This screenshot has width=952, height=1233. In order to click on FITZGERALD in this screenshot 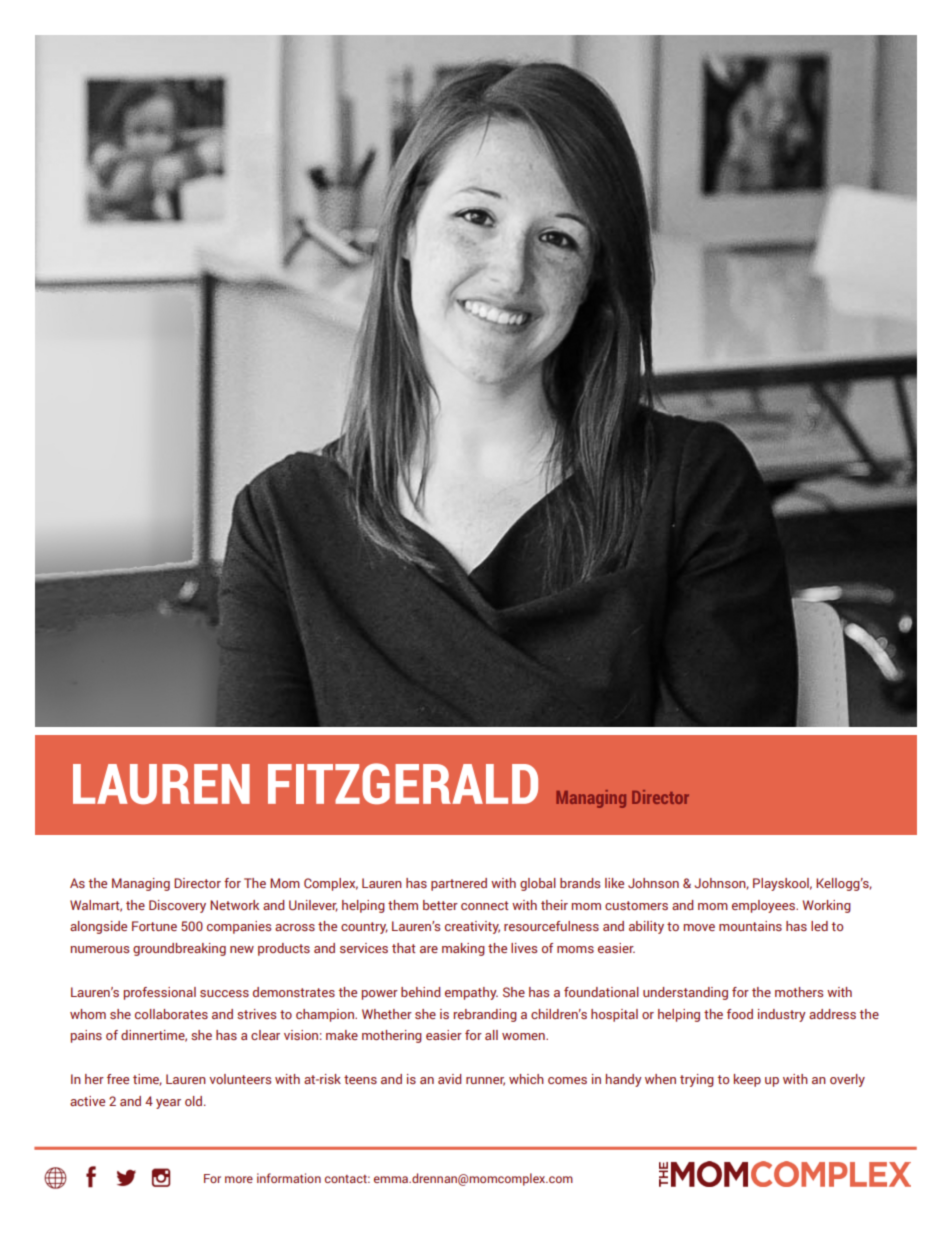, I will do `click(403, 783)`.
